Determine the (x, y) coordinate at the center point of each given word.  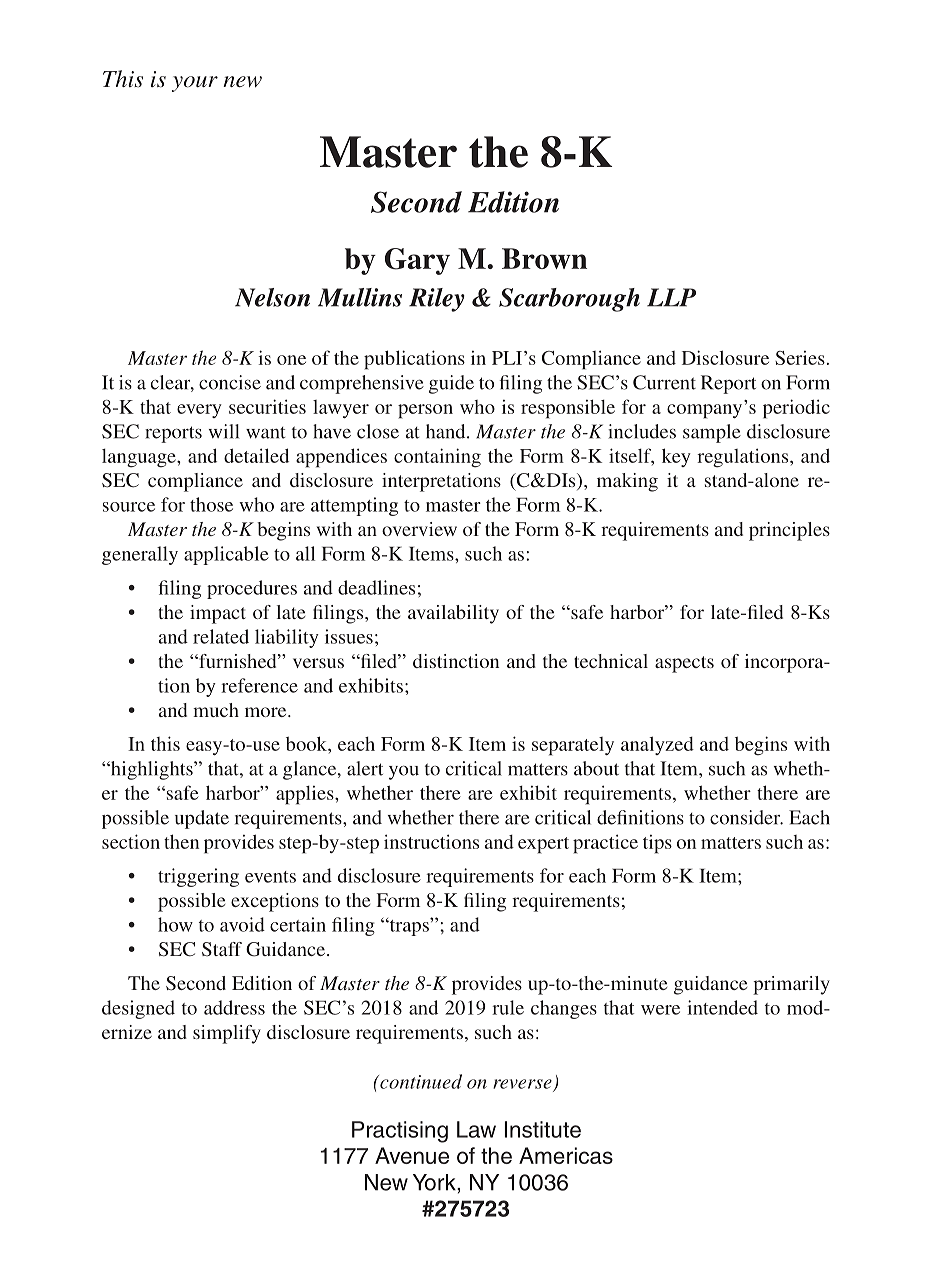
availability (453, 614)
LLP (671, 297)
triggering (198, 877)
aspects (684, 664)
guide (451, 384)
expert (543, 845)
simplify (227, 1034)
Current (664, 382)
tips (657, 844)
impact (218, 614)
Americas (566, 1155)
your (195, 84)
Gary (417, 261)
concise (230, 382)
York (435, 1182)
